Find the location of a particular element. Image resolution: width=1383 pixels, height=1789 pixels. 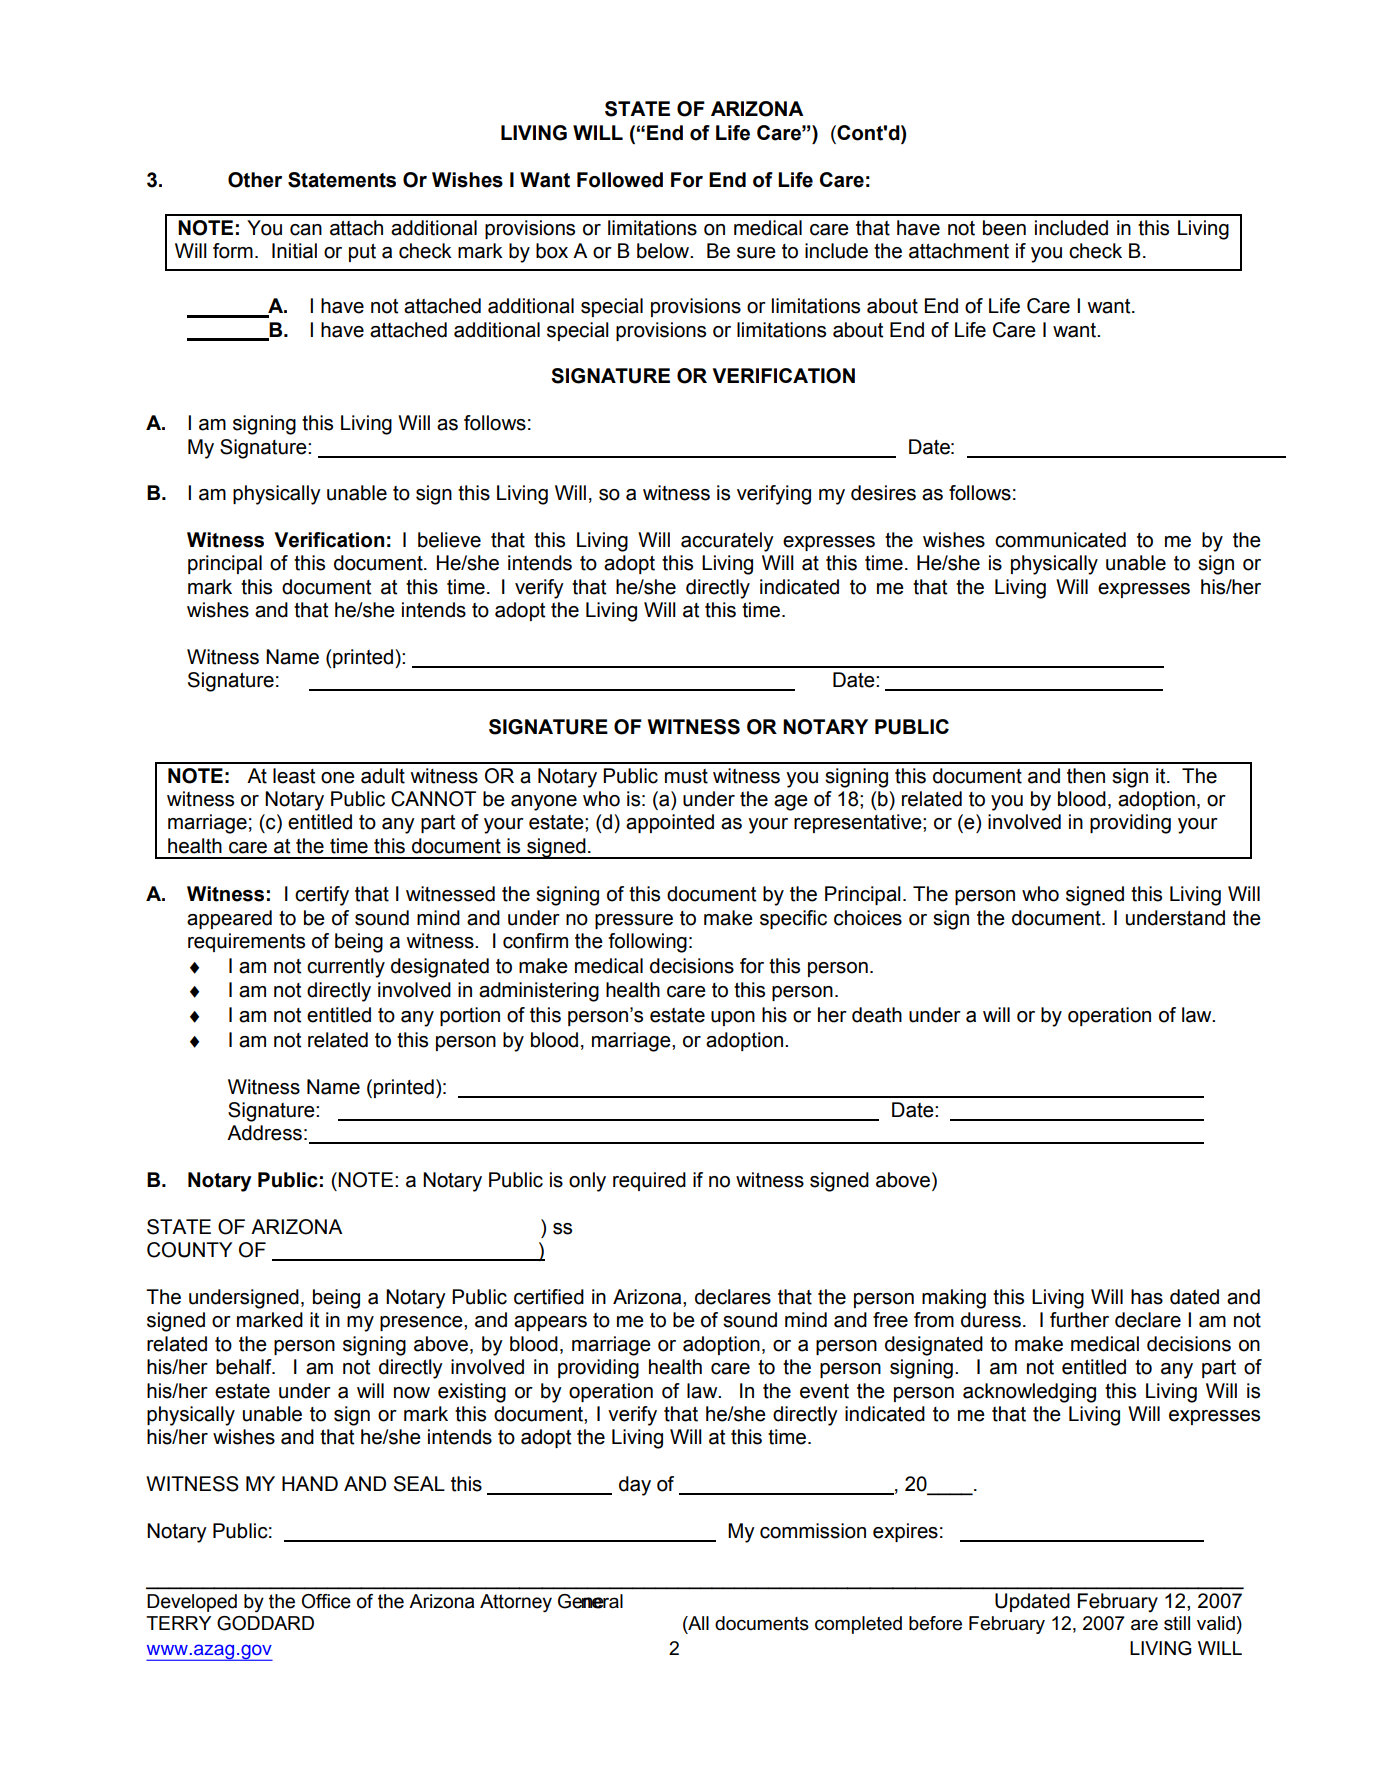

then is located at coordinates (1086, 776).
